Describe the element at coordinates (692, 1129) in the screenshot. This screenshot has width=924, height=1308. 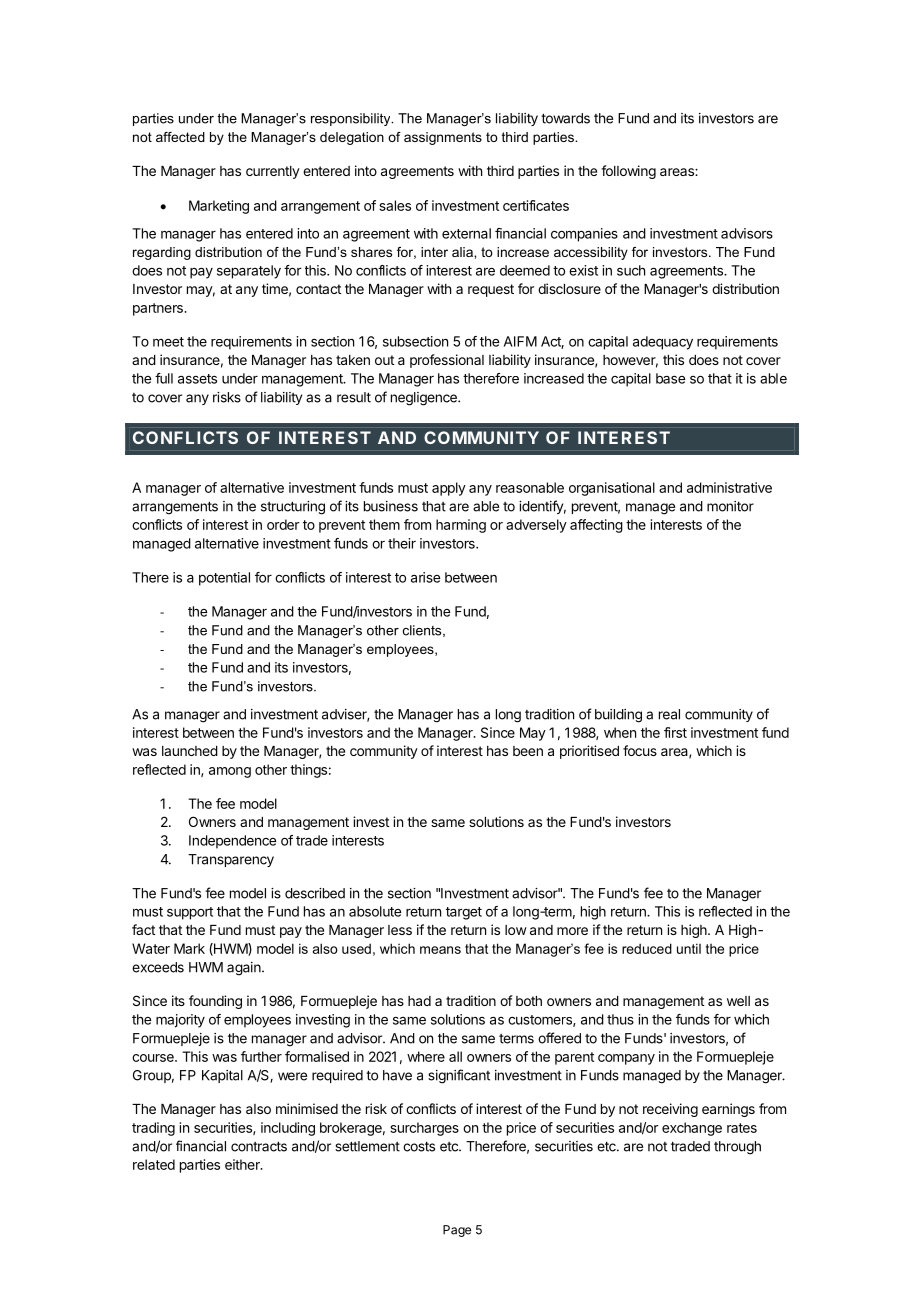
I see `exchange` at that location.
